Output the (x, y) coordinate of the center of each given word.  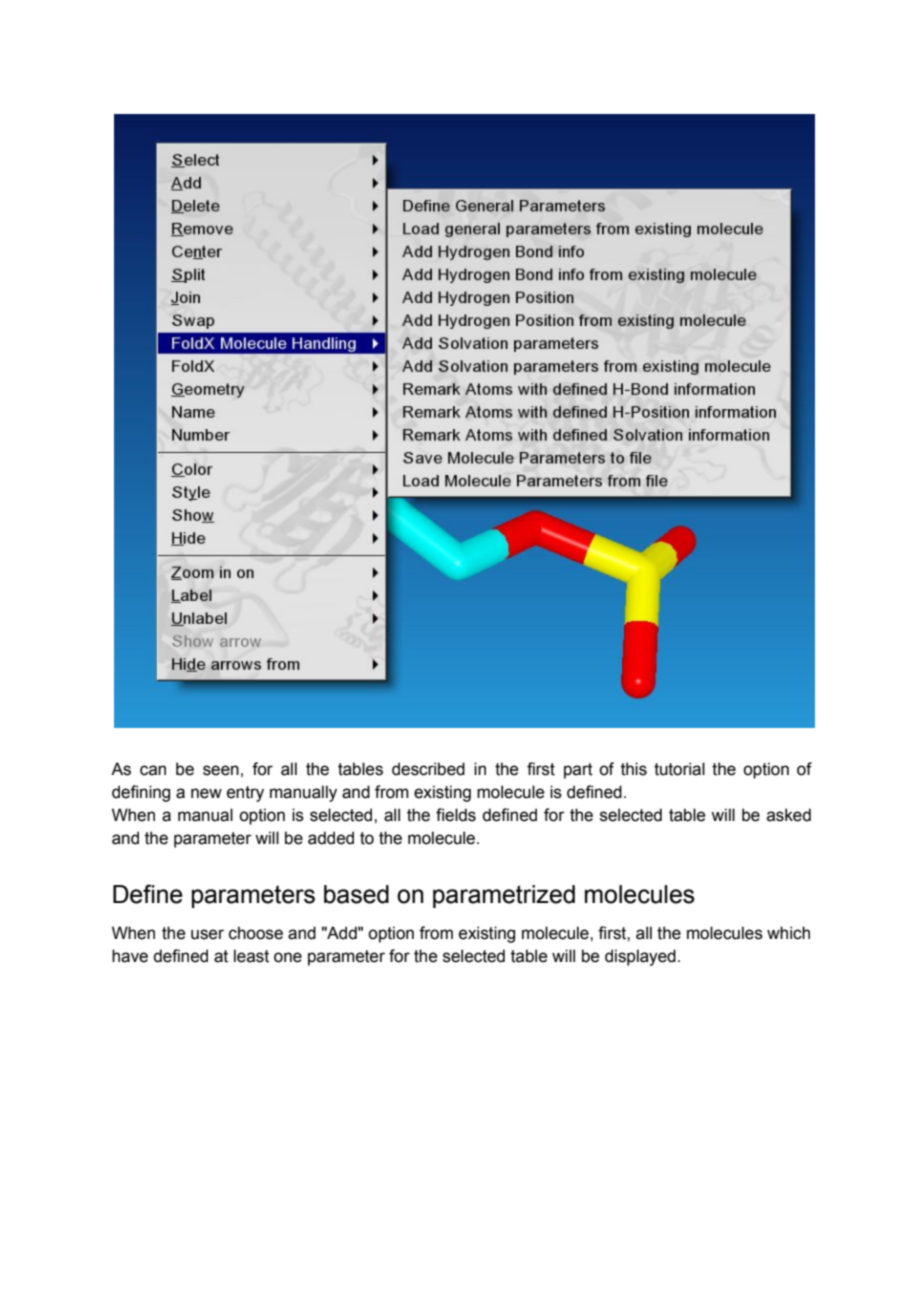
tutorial (679, 769)
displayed (640, 957)
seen (221, 770)
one (288, 957)
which (788, 933)
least (251, 956)
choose (256, 933)
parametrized (504, 896)
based (356, 894)
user (207, 934)
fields (456, 815)
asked (789, 815)
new (206, 793)
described (428, 769)
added (331, 838)
